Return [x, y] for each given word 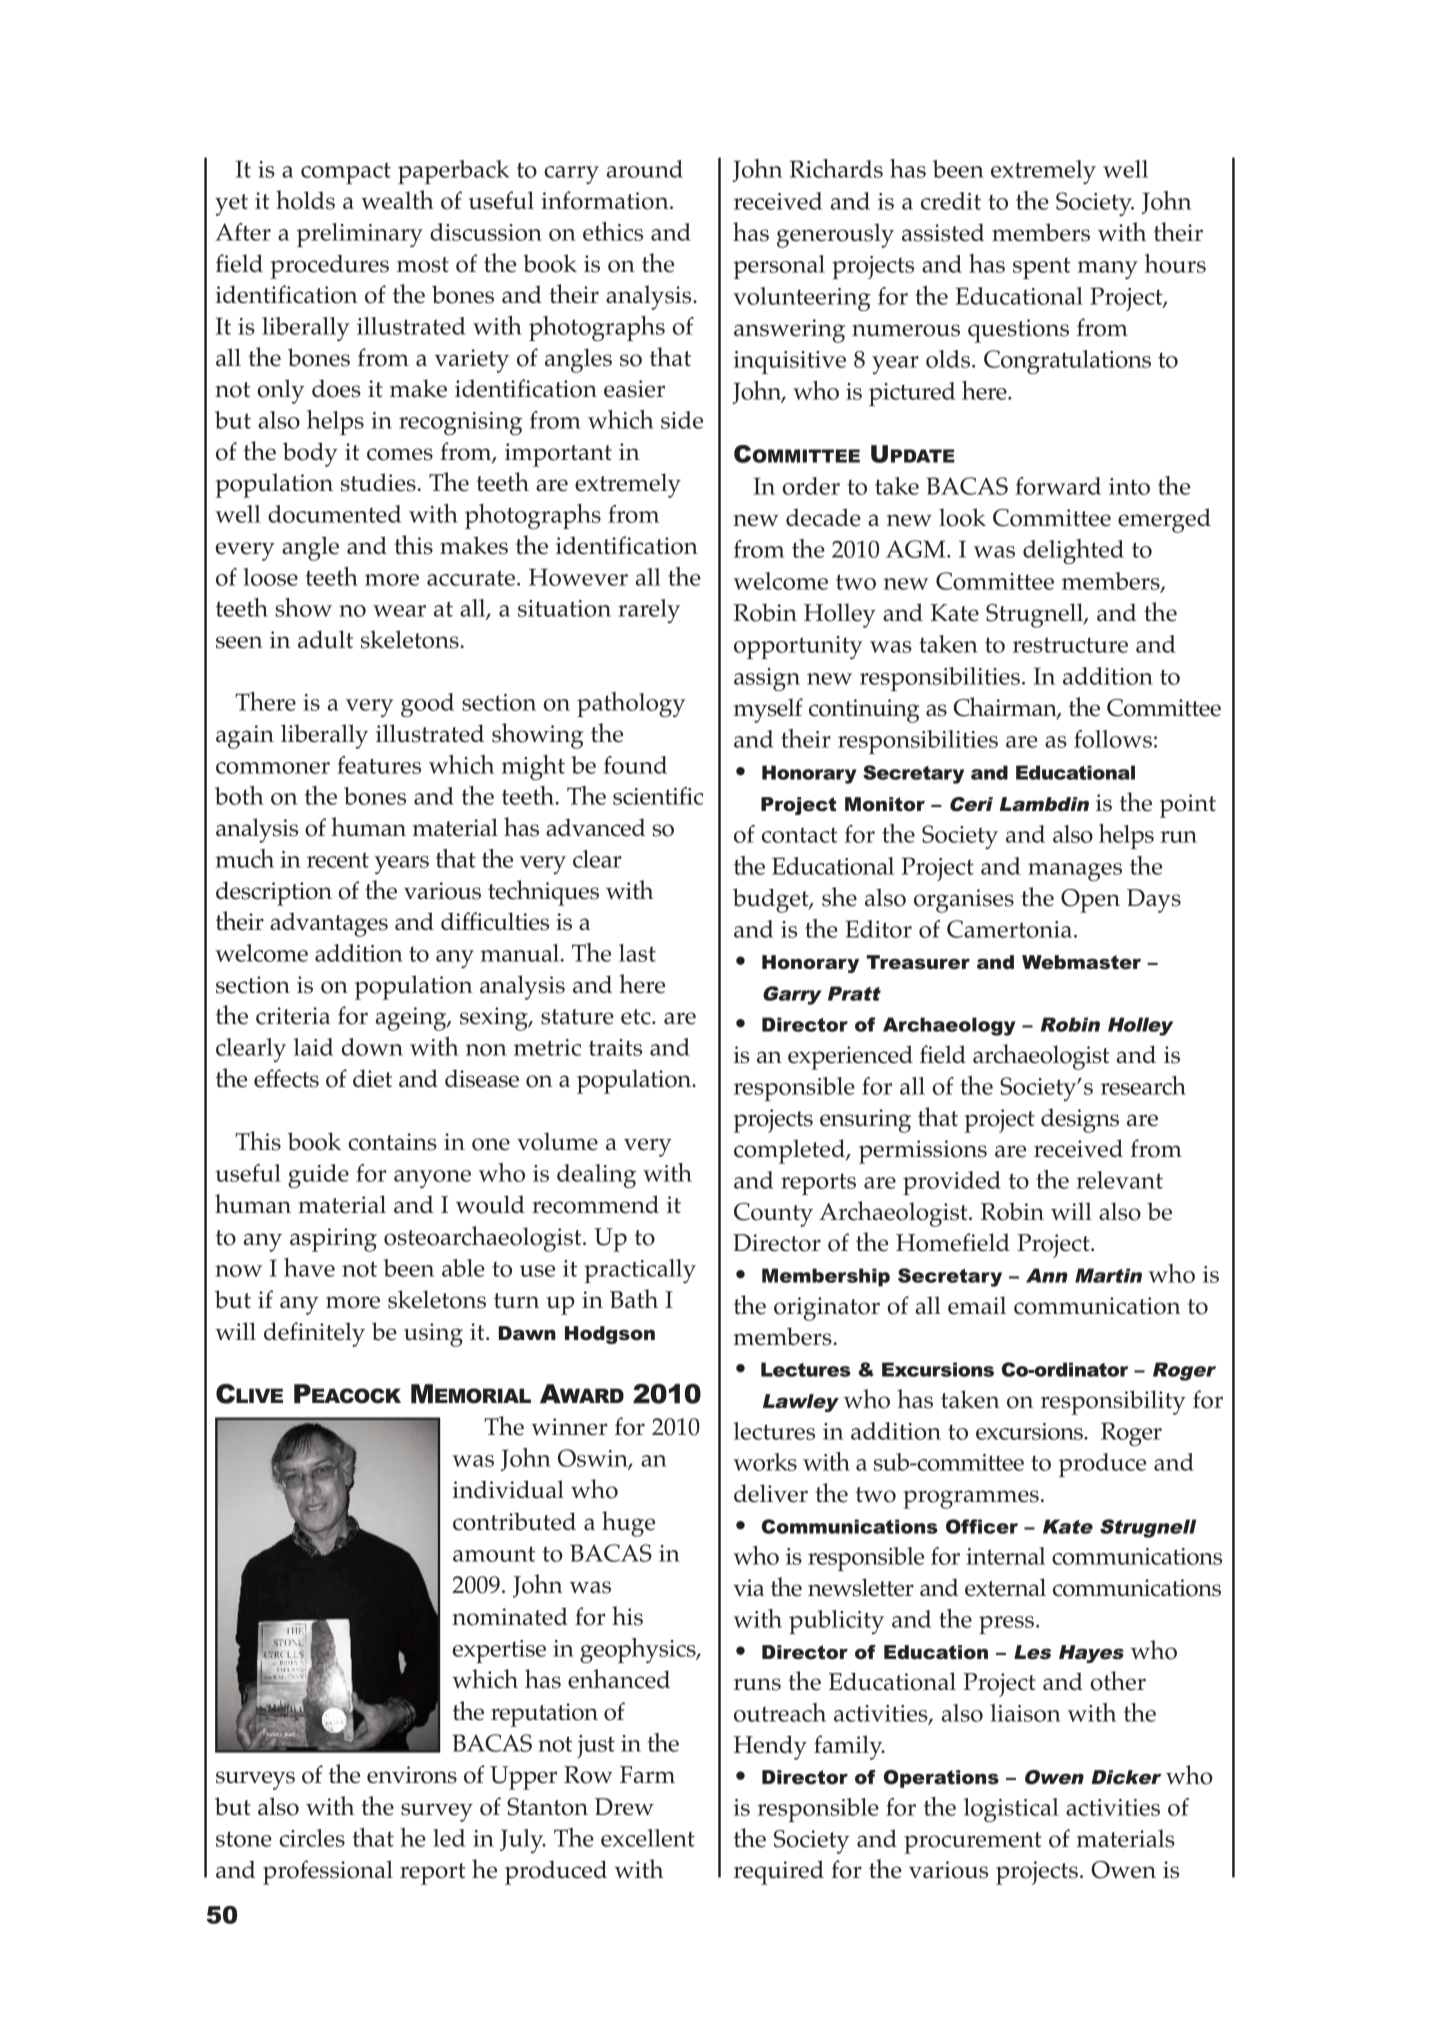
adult [325, 639]
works [765, 1462]
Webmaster [1081, 962]
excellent [648, 1838]
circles [312, 1838]
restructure [1070, 645]
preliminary [360, 235]
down [372, 1047]
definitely [314, 1334]
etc [637, 1017]
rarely [649, 611]
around [645, 169]
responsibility [1113, 1402]
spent [1042, 268]
